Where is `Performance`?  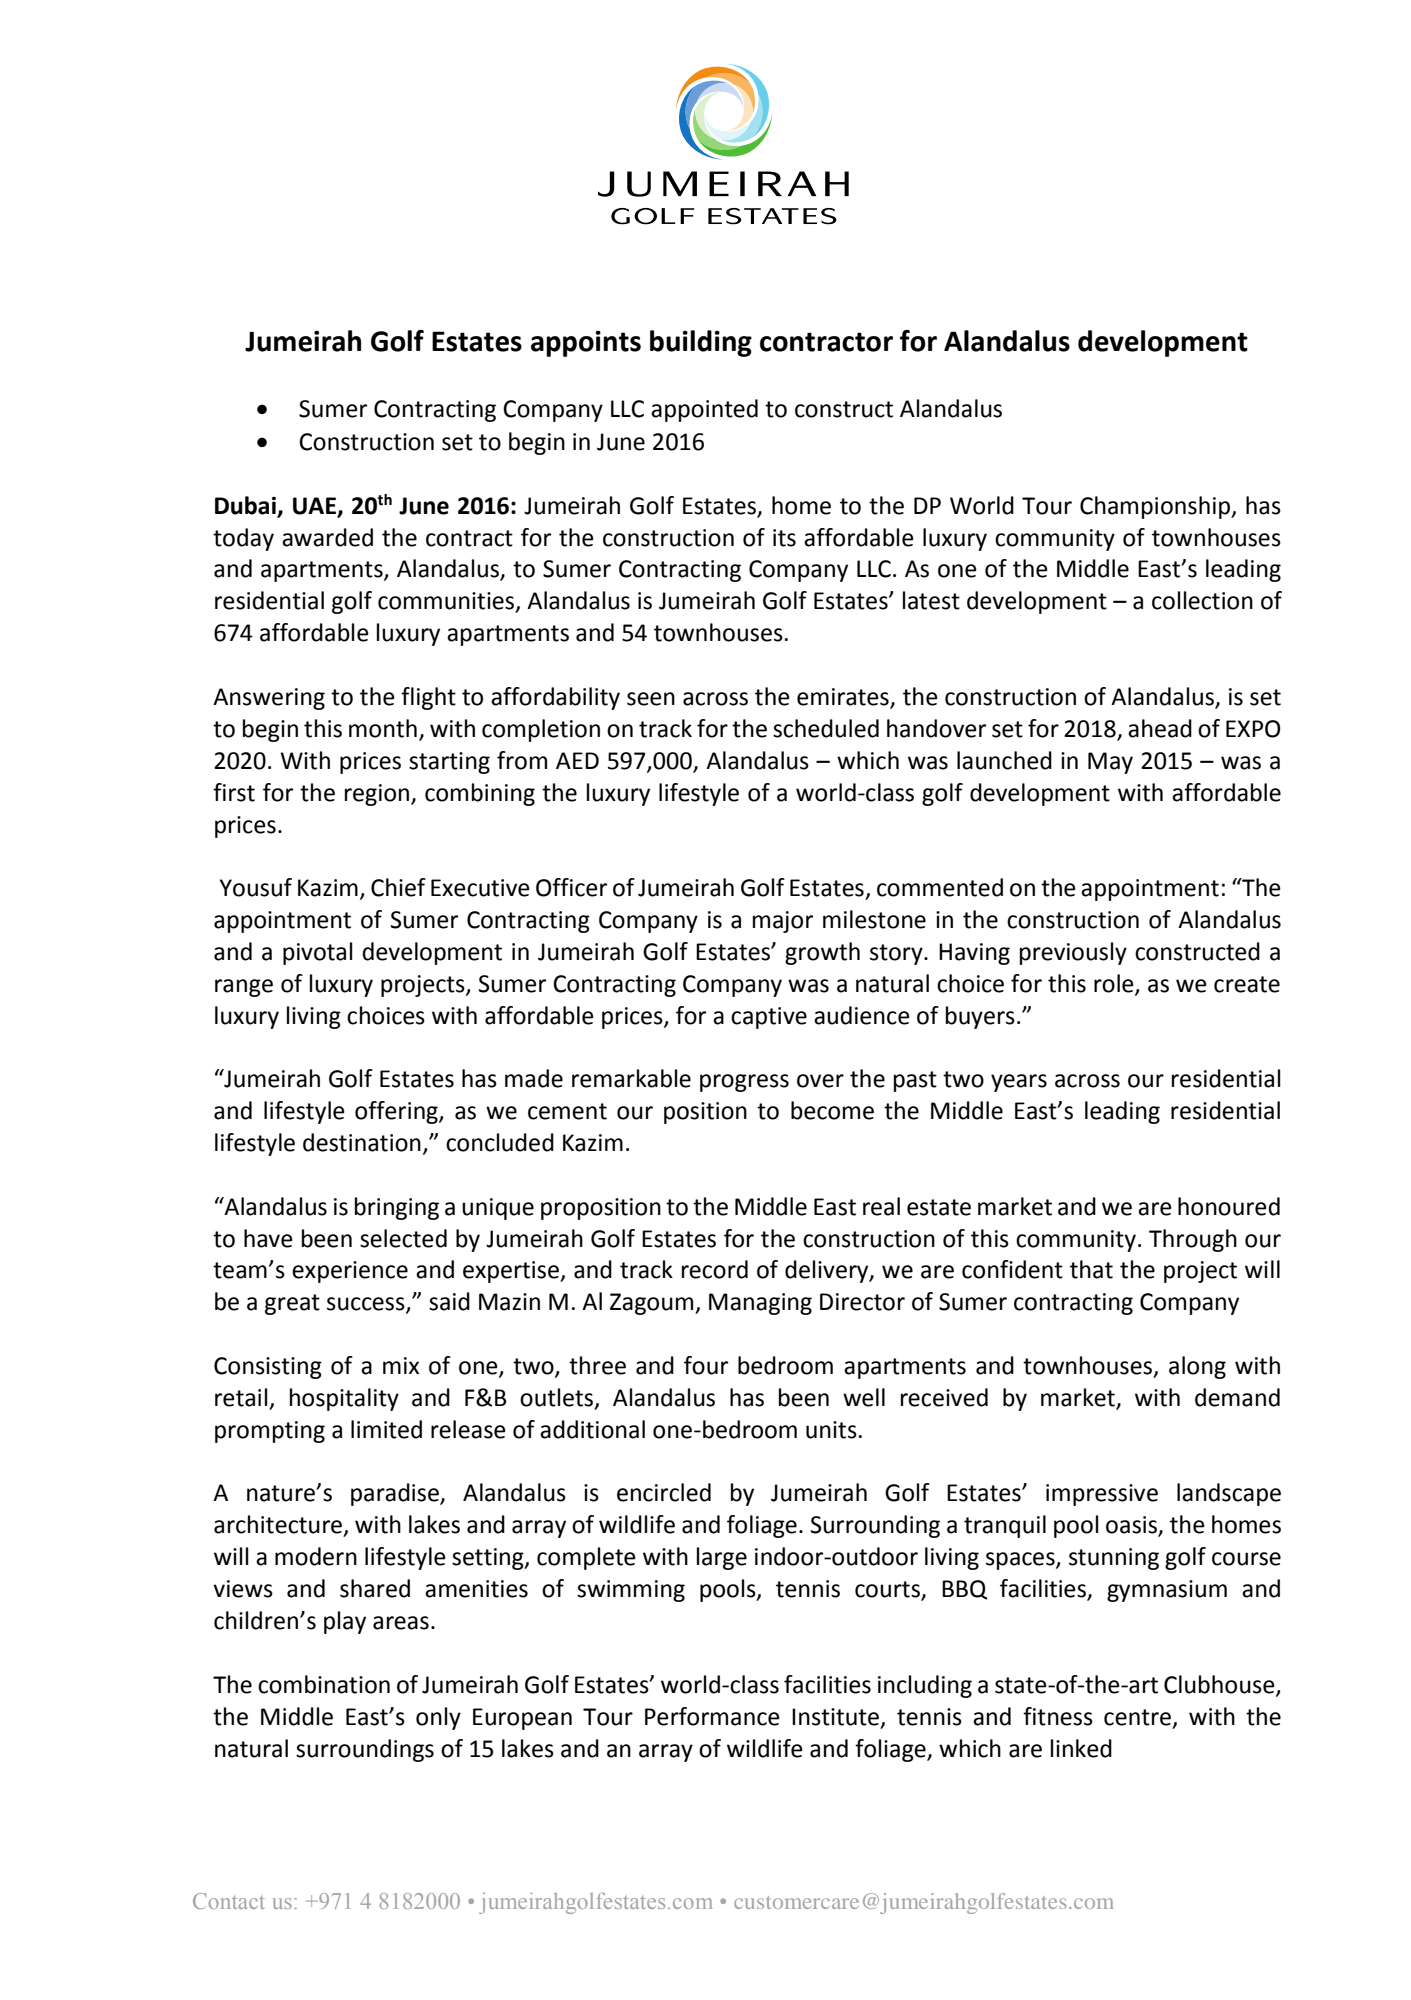
Performance is located at coordinates (712, 1716).
